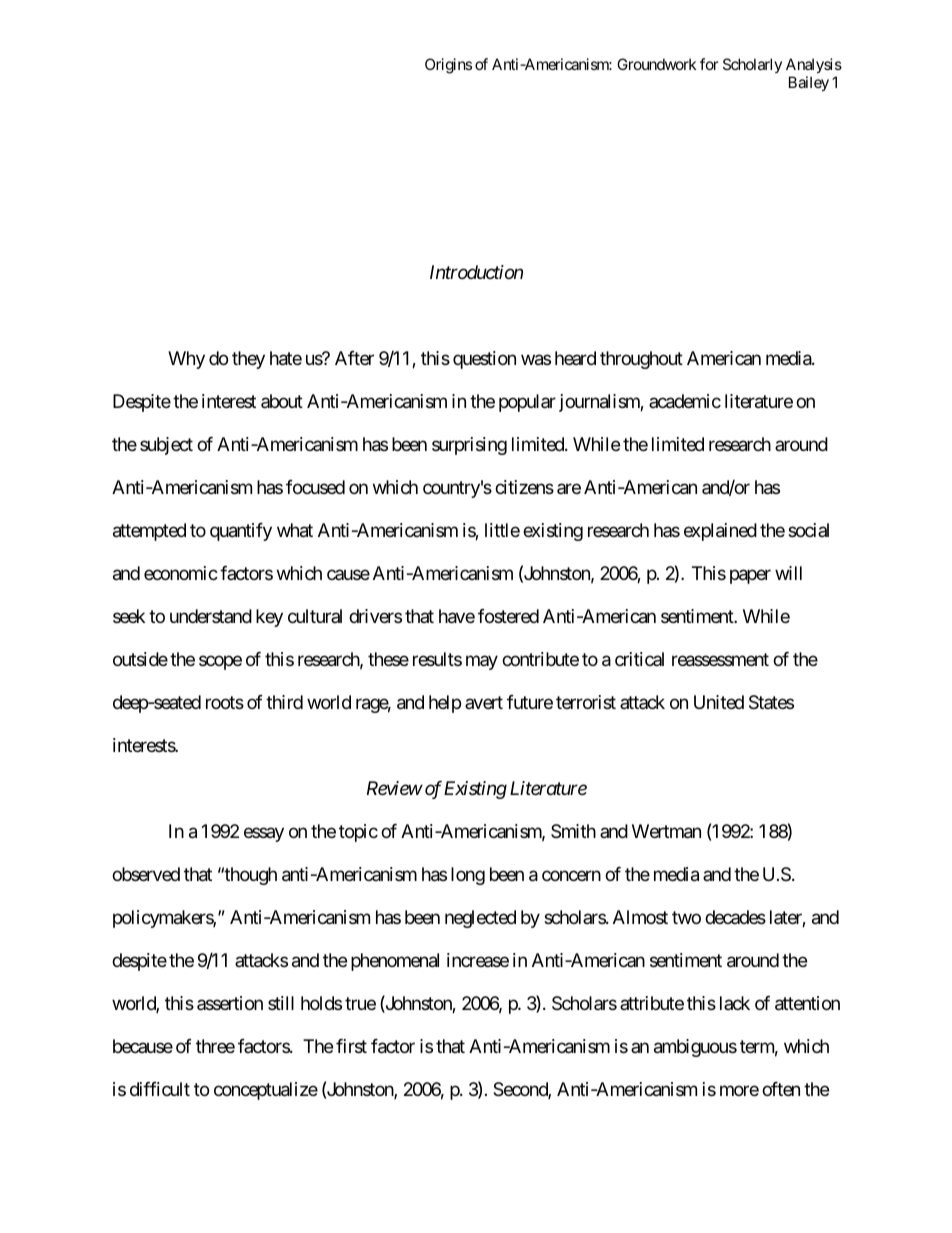 This image has height=1233, width=952. I want to click on difficult, so click(160, 1089).
